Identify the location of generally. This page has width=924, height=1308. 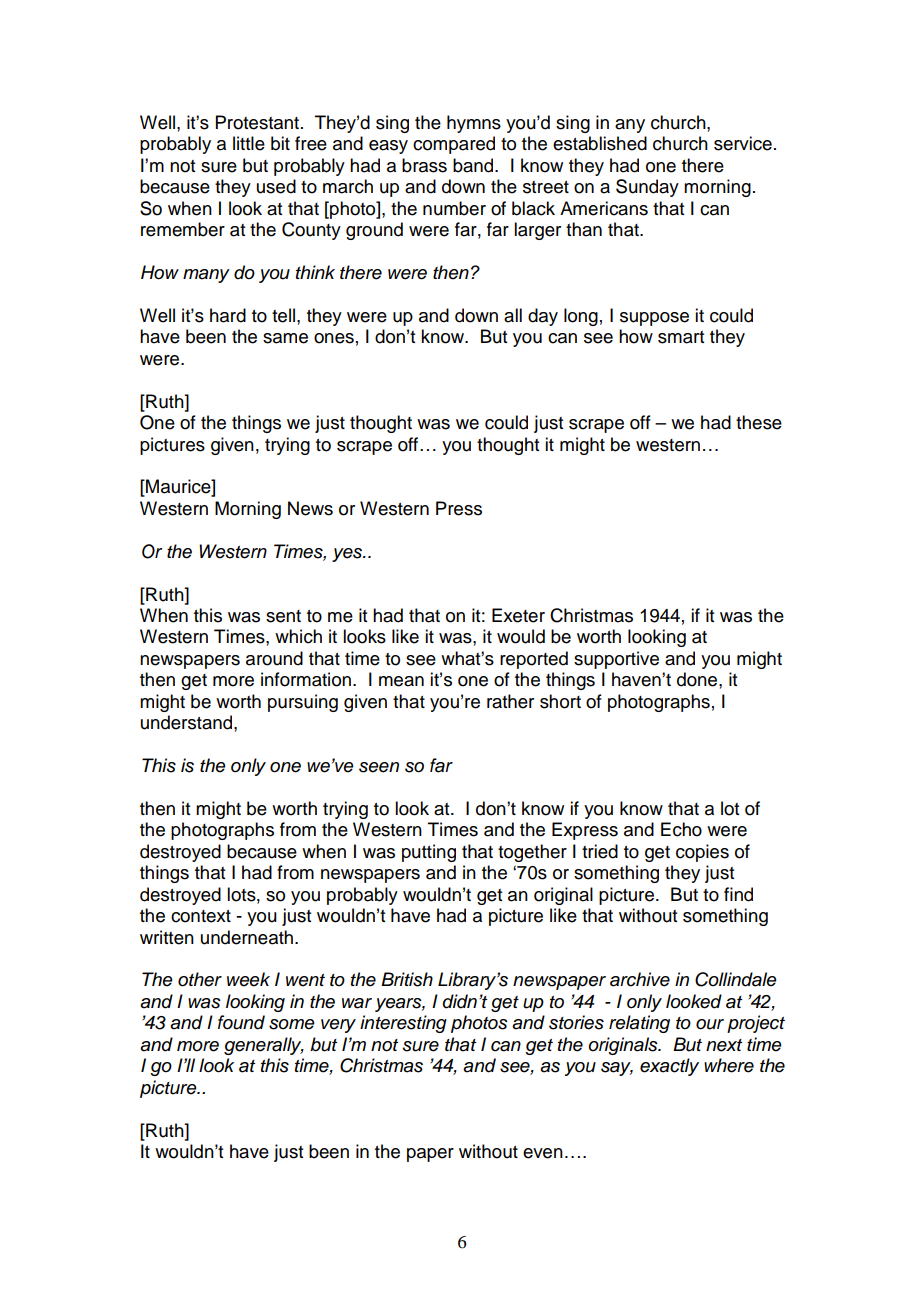
(264, 1046).
